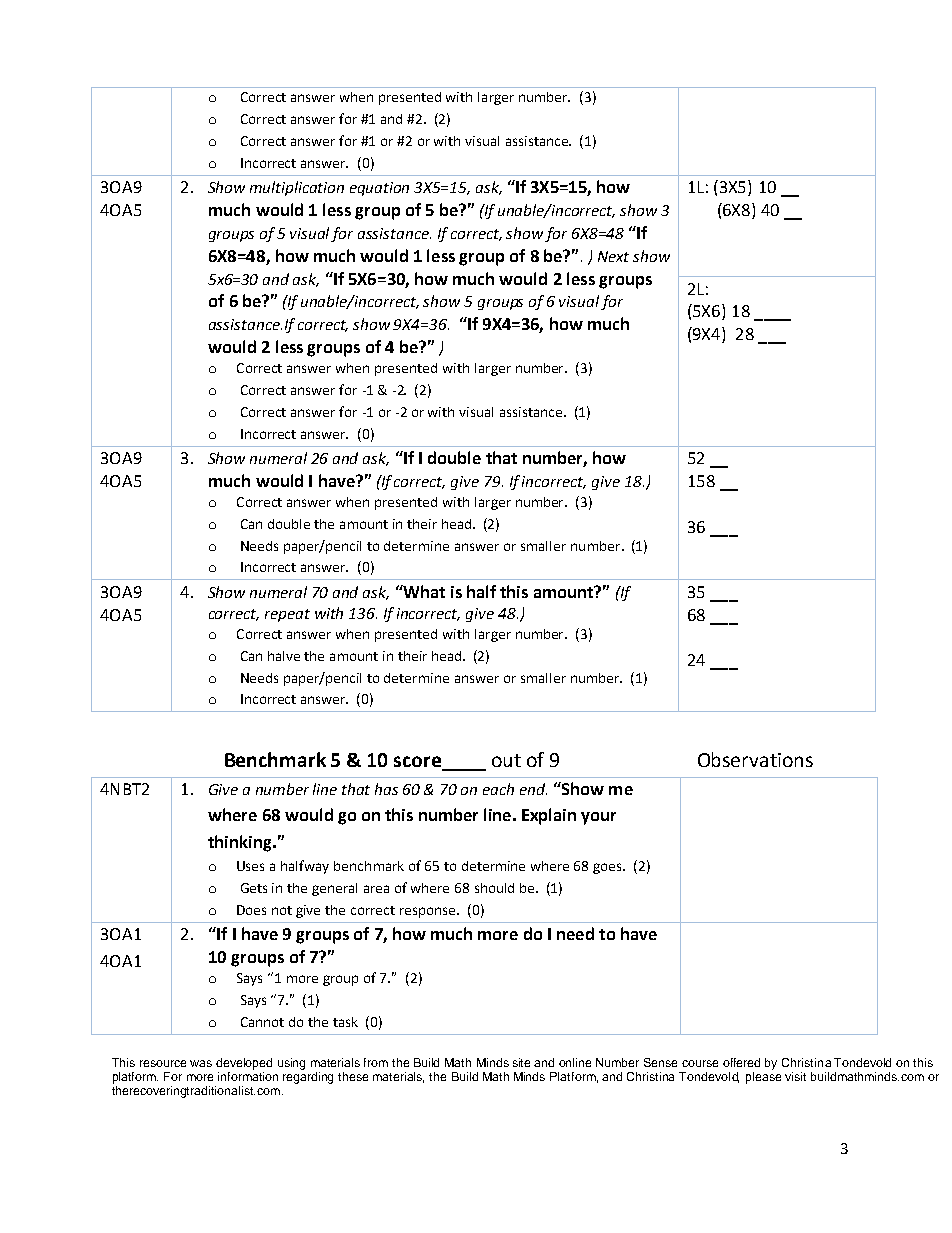  What do you see at coordinates (241, 843) in the document?
I see `thinking` at bounding box center [241, 843].
